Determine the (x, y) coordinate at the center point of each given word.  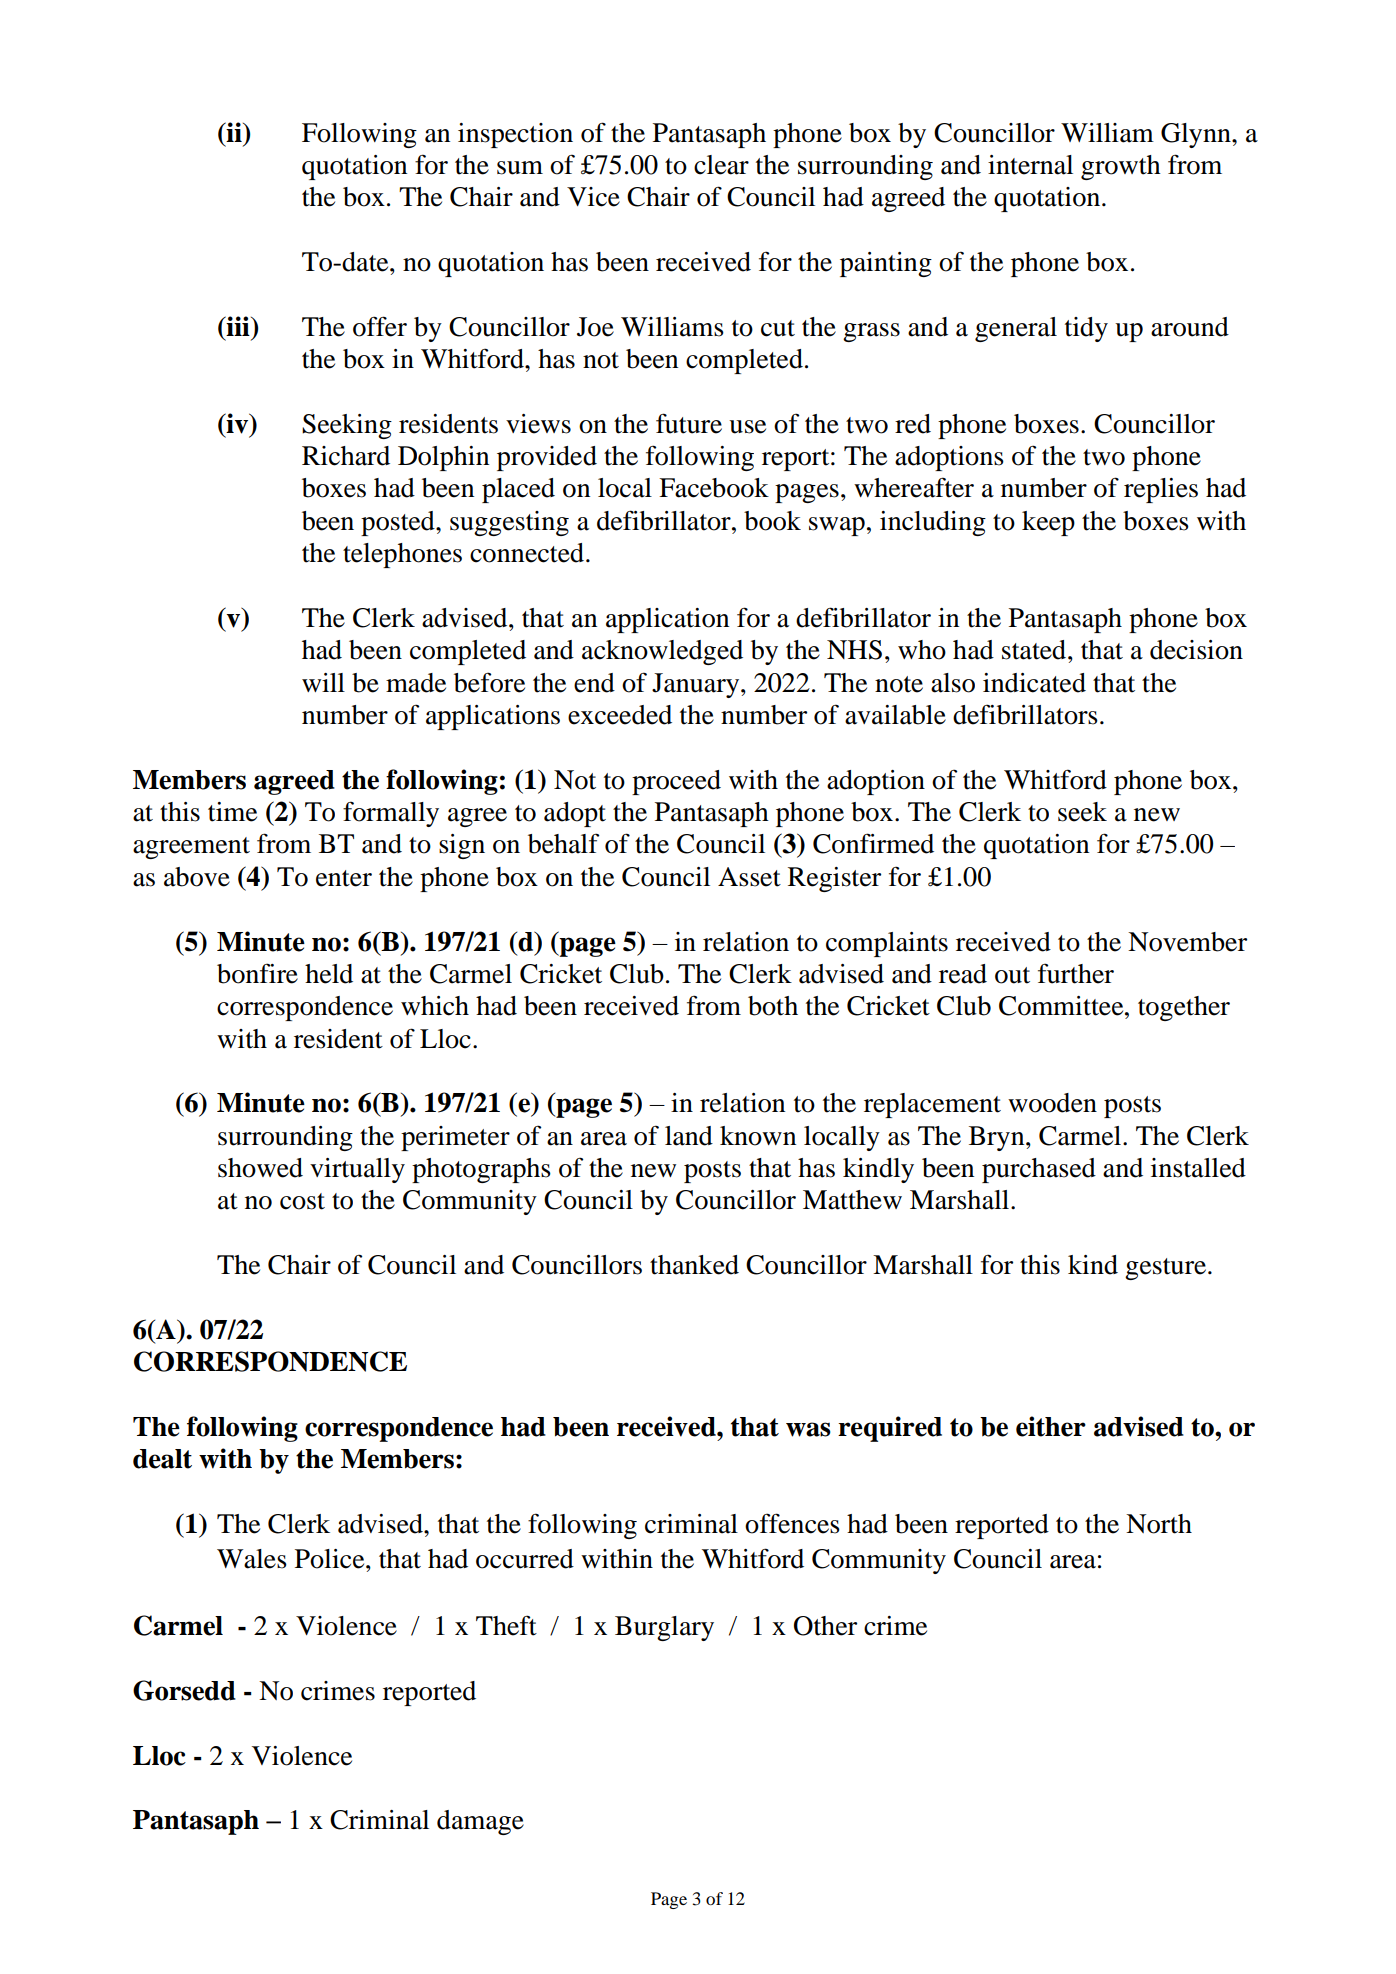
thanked (694, 1265)
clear (721, 165)
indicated (1034, 683)
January (697, 685)
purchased (1039, 1170)
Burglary (664, 1628)
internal (1030, 165)
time (232, 812)
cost (302, 1201)
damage (480, 1822)
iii (238, 326)
